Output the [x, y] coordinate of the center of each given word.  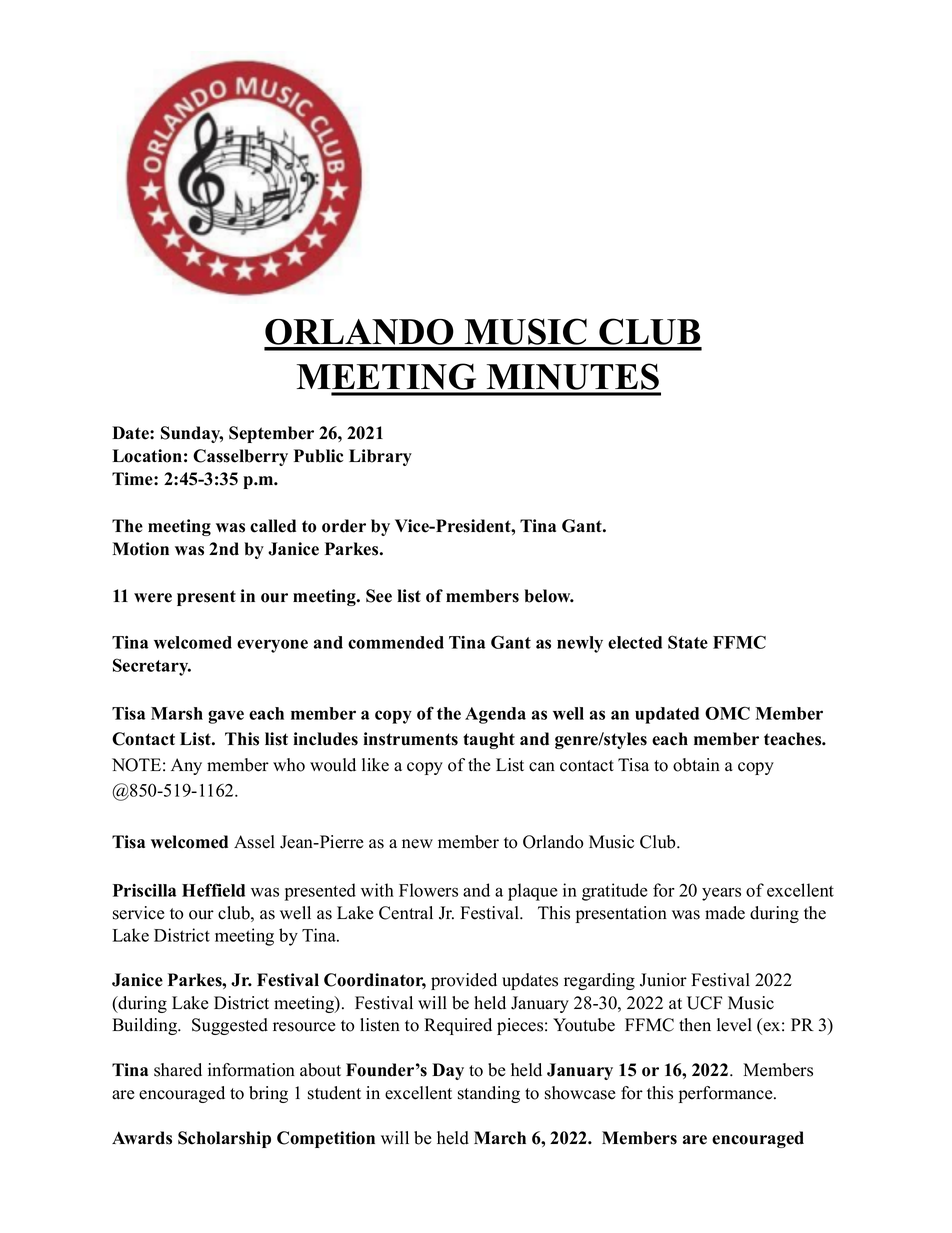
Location [147, 456]
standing [489, 1094]
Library [380, 457]
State [688, 642]
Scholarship [224, 1139]
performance [726, 1094]
